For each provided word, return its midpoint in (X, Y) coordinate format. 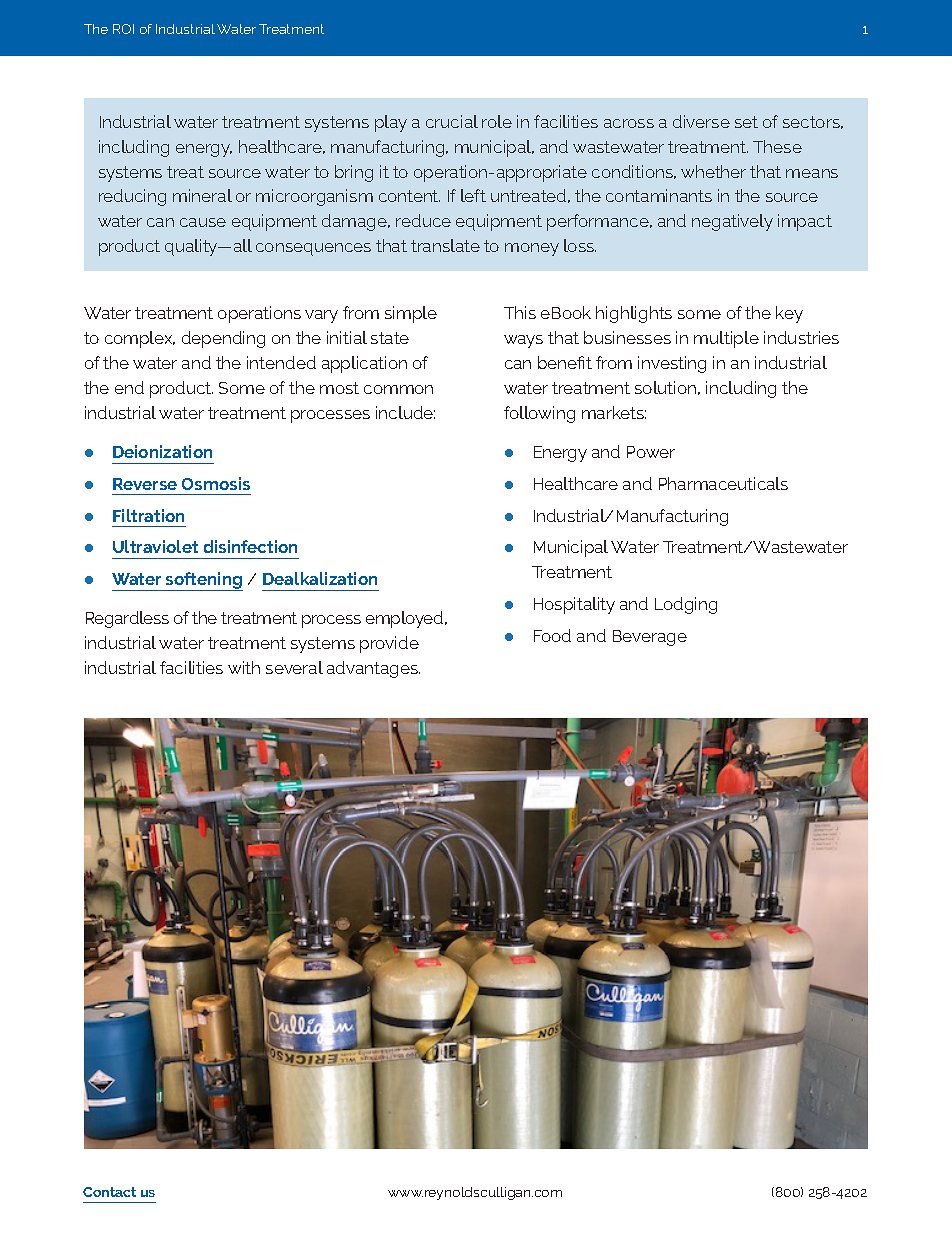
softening (203, 581)
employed (406, 619)
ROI (123, 29)
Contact (109, 1192)
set (746, 122)
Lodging (686, 605)
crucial (452, 121)
